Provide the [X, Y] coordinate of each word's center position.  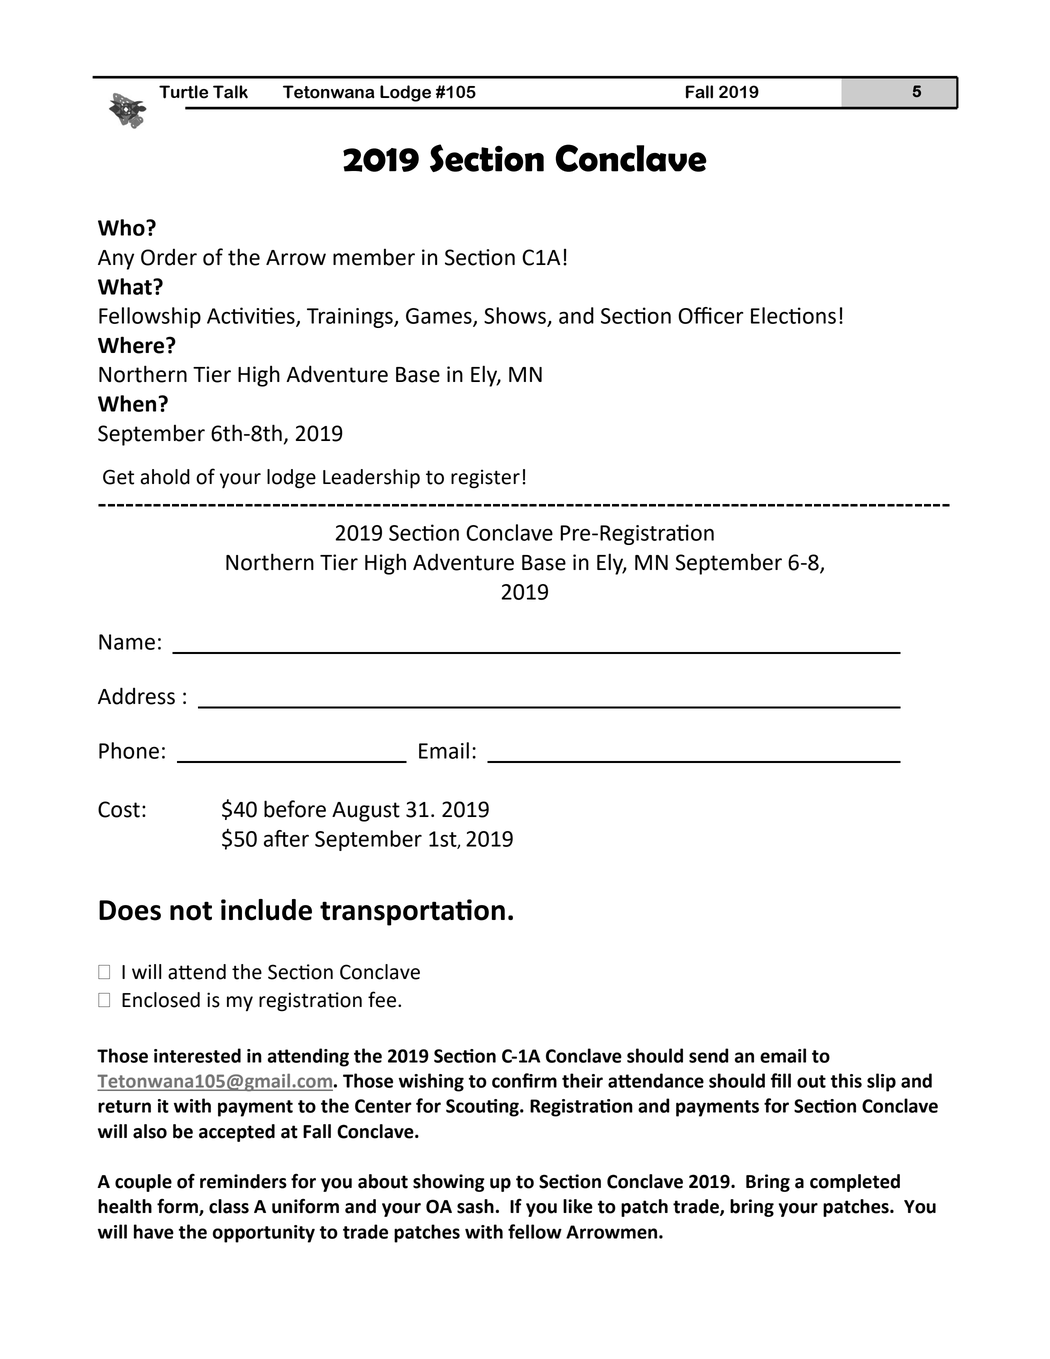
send [708, 1055]
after [286, 838]
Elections [793, 315]
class [229, 1206]
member [374, 257]
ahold [165, 477]
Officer [710, 315]
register [485, 479]
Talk [230, 92]
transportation [412, 912]
